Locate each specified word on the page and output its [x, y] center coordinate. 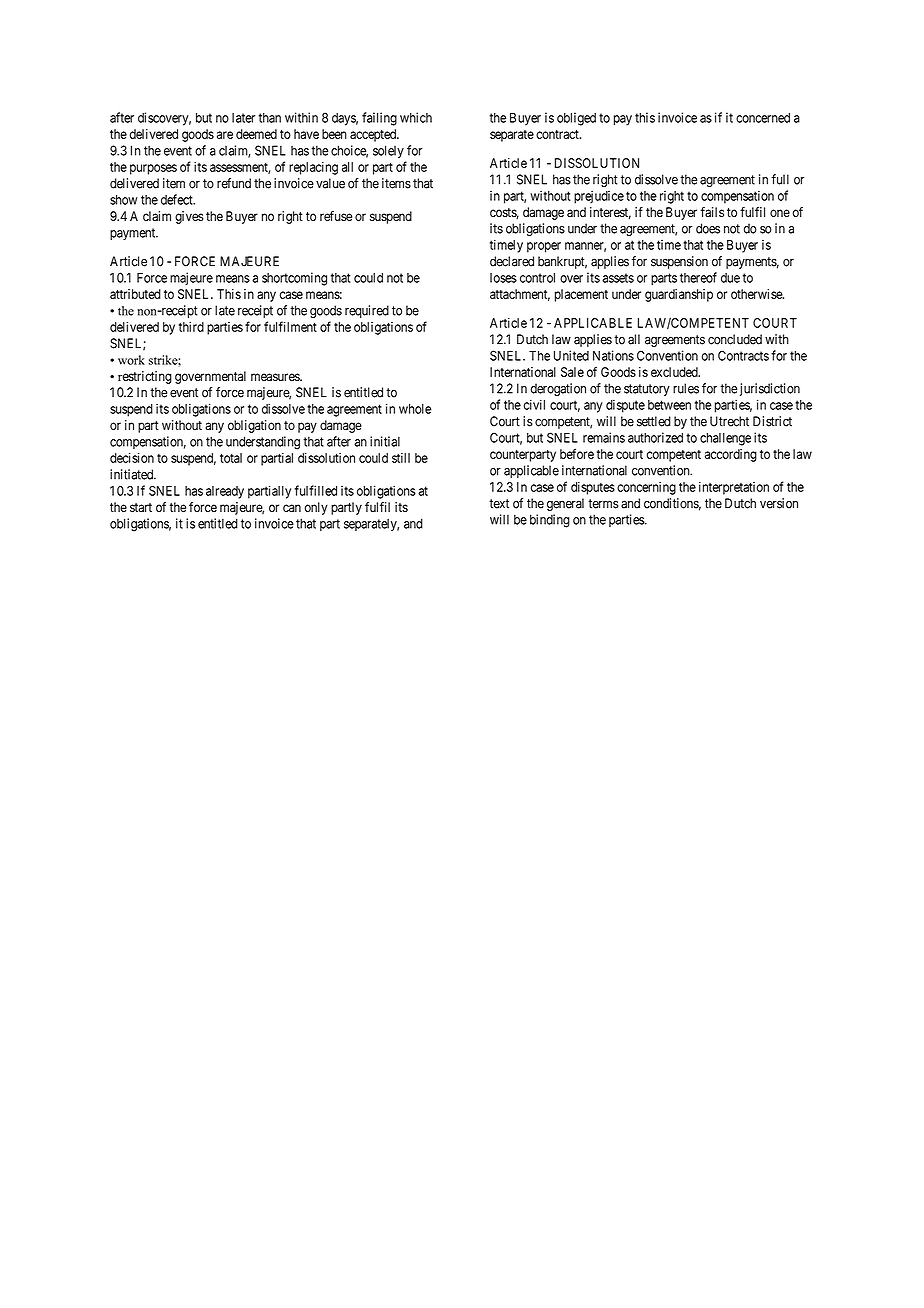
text [499, 504]
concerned [763, 118]
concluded [735, 339]
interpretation [734, 488]
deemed [256, 134]
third [191, 327]
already [225, 492]
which [416, 117]
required [367, 311]
